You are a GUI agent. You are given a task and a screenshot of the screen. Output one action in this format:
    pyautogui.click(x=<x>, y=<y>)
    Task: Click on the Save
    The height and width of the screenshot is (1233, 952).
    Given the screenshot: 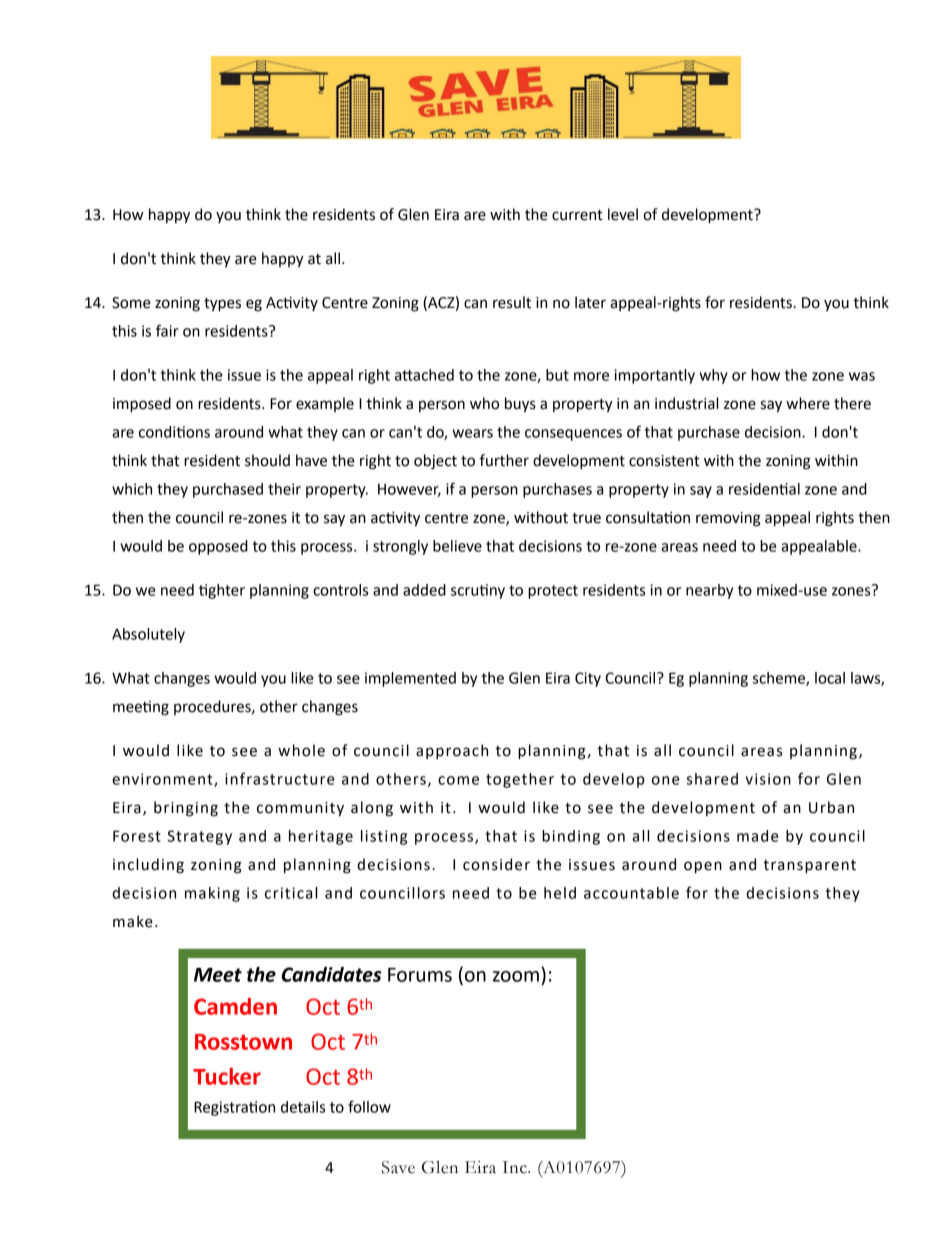 What is the action you would take?
    pyautogui.click(x=398, y=1167)
